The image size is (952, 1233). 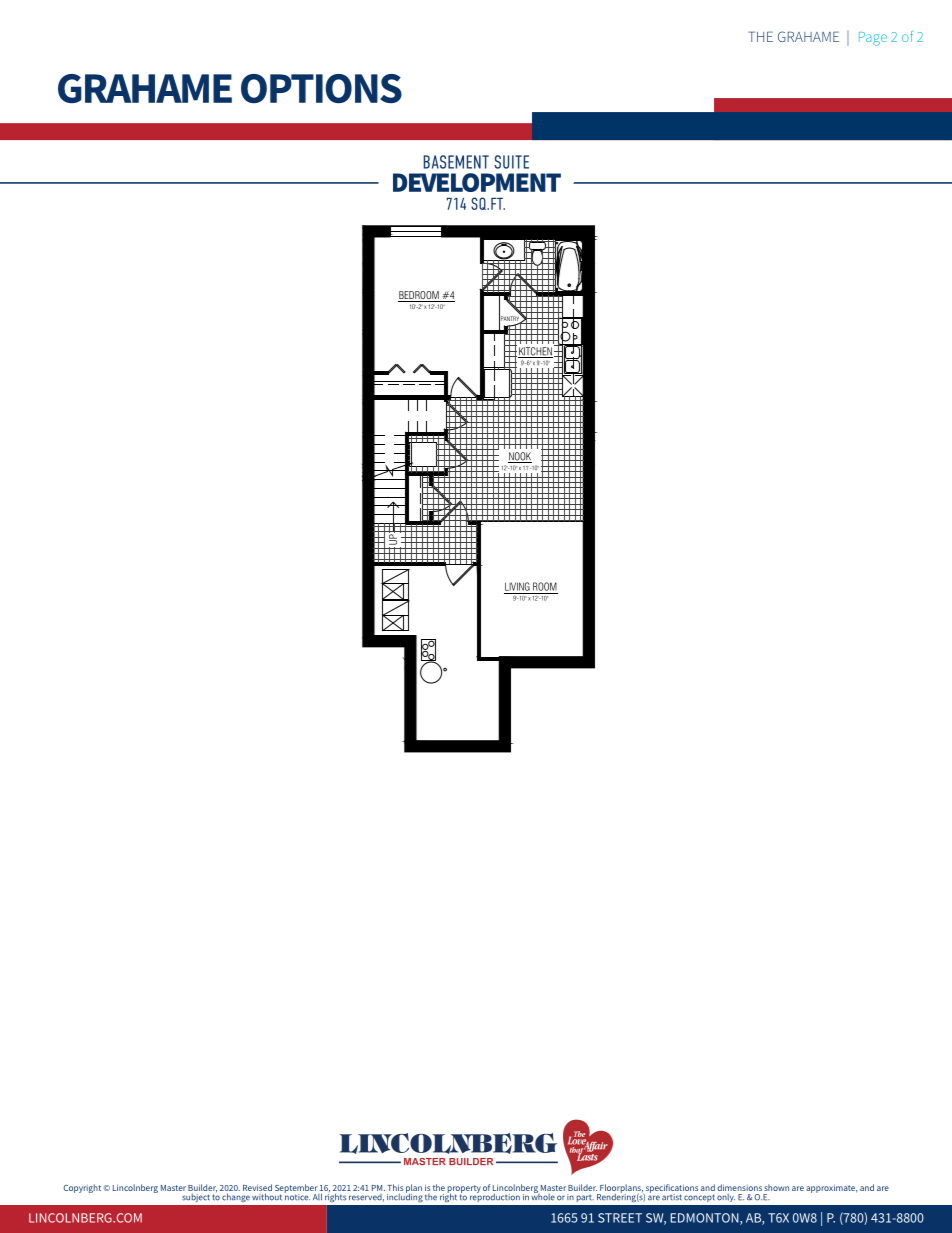 I want to click on Page, so click(x=873, y=39).
